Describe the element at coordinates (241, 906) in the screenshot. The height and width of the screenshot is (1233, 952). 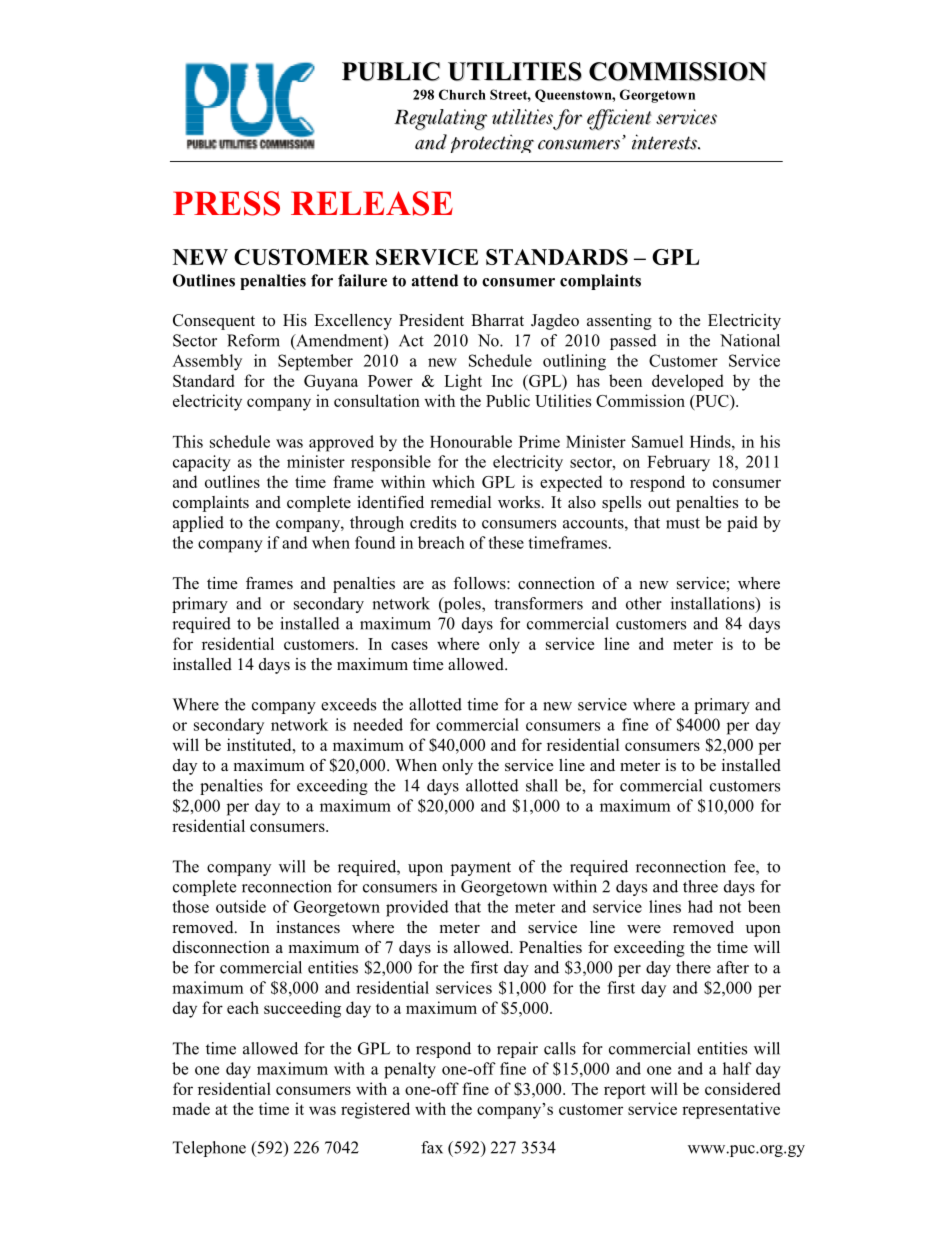
I see `outside` at that location.
